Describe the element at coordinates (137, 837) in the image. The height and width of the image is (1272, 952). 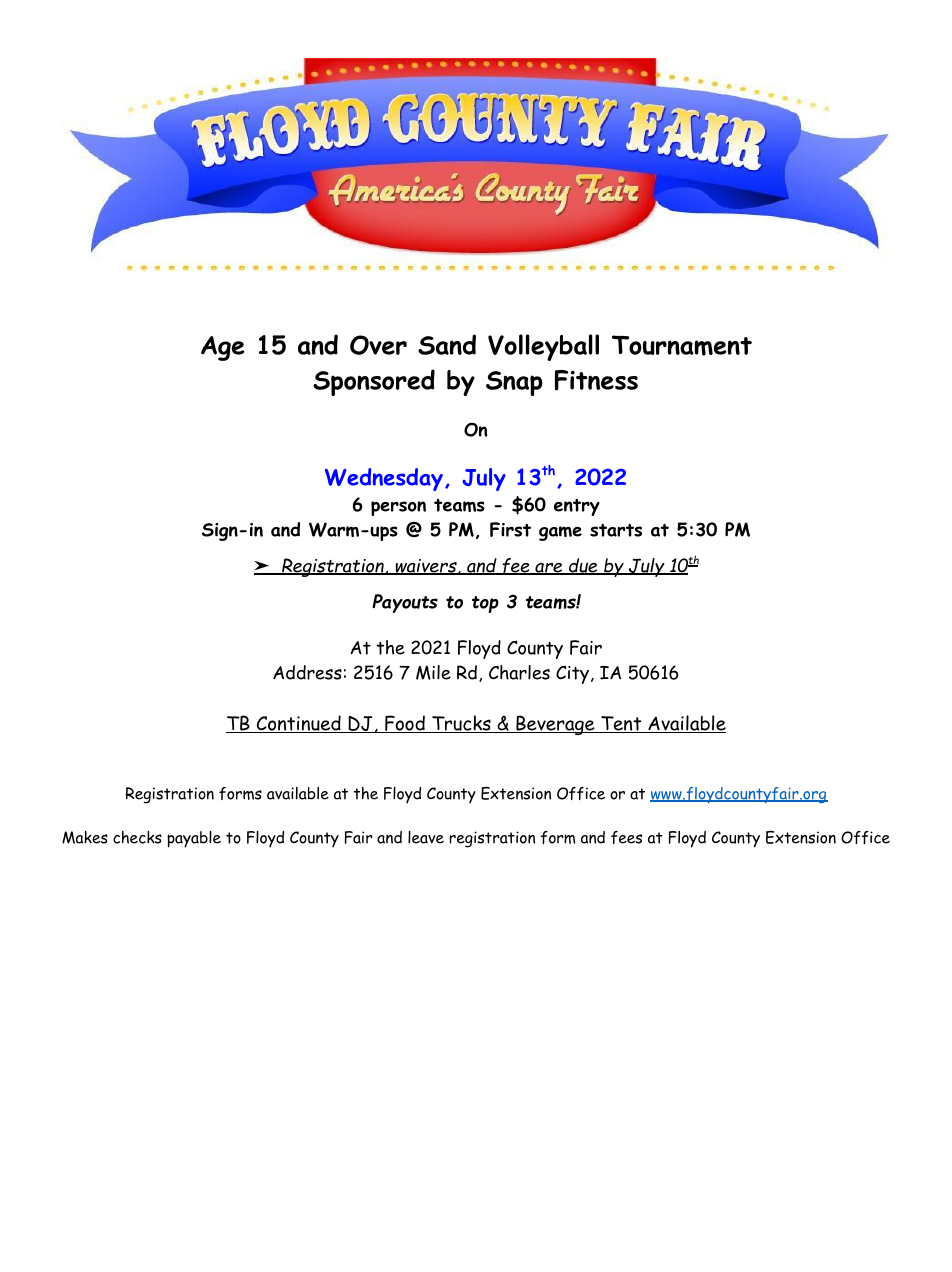
I see `checks` at that location.
